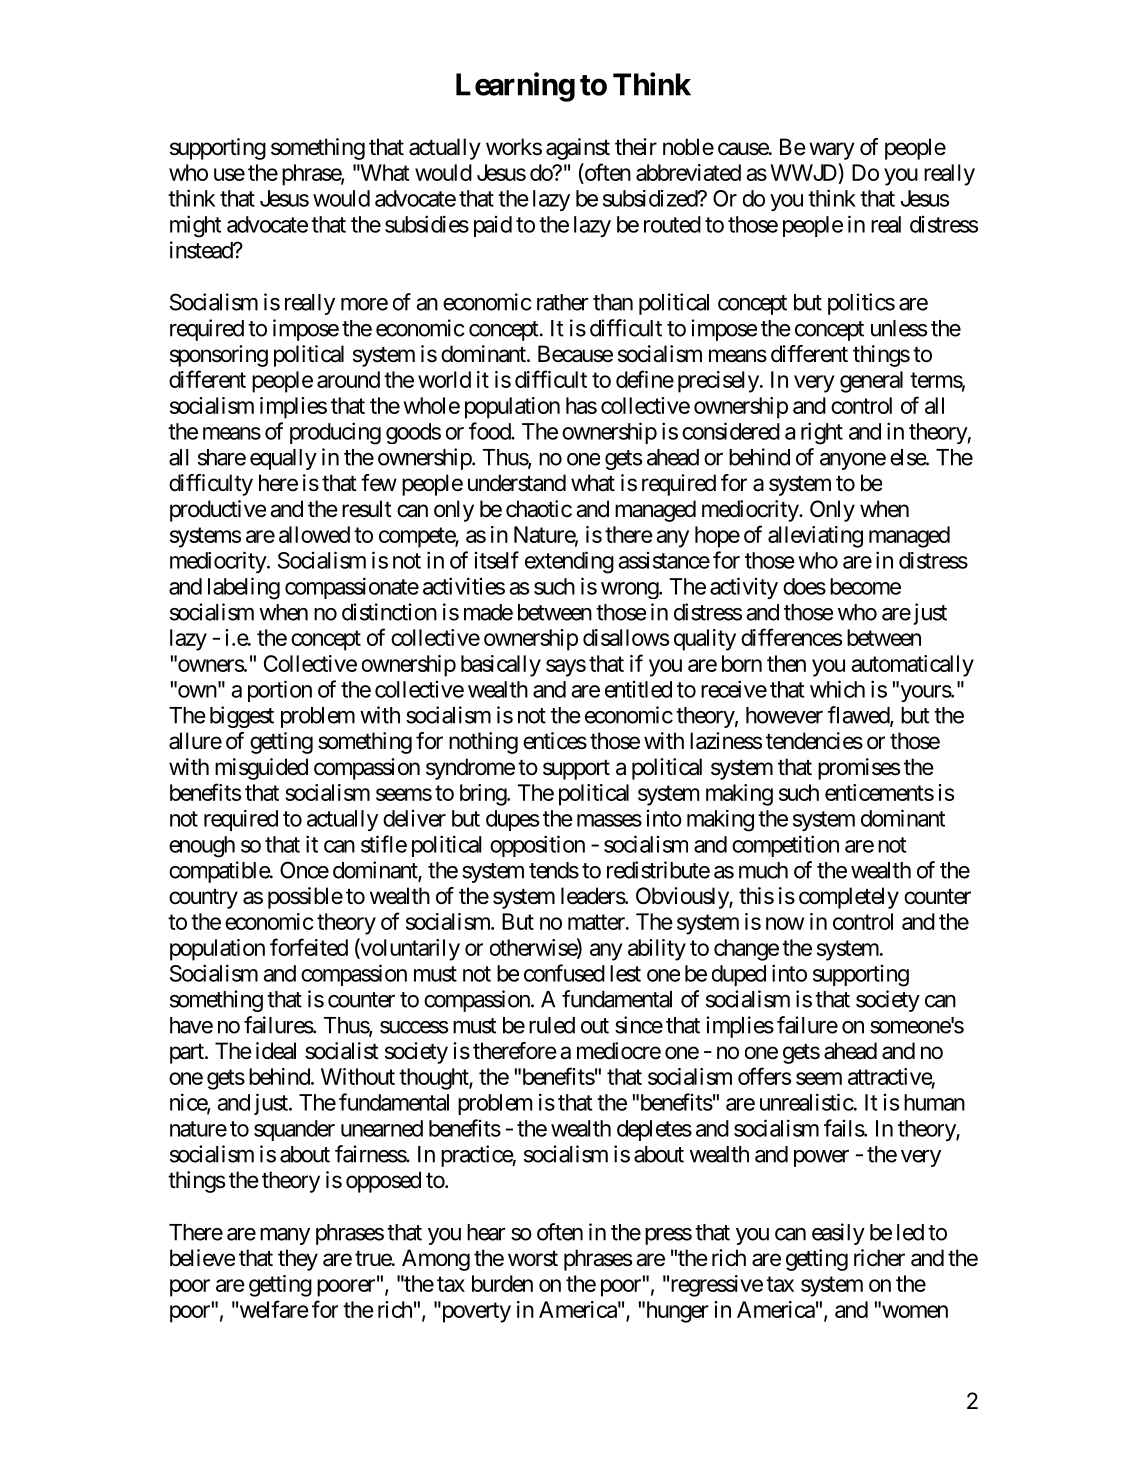  Describe the element at coordinates (285, 1236) in the screenshot. I see `many` at that location.
